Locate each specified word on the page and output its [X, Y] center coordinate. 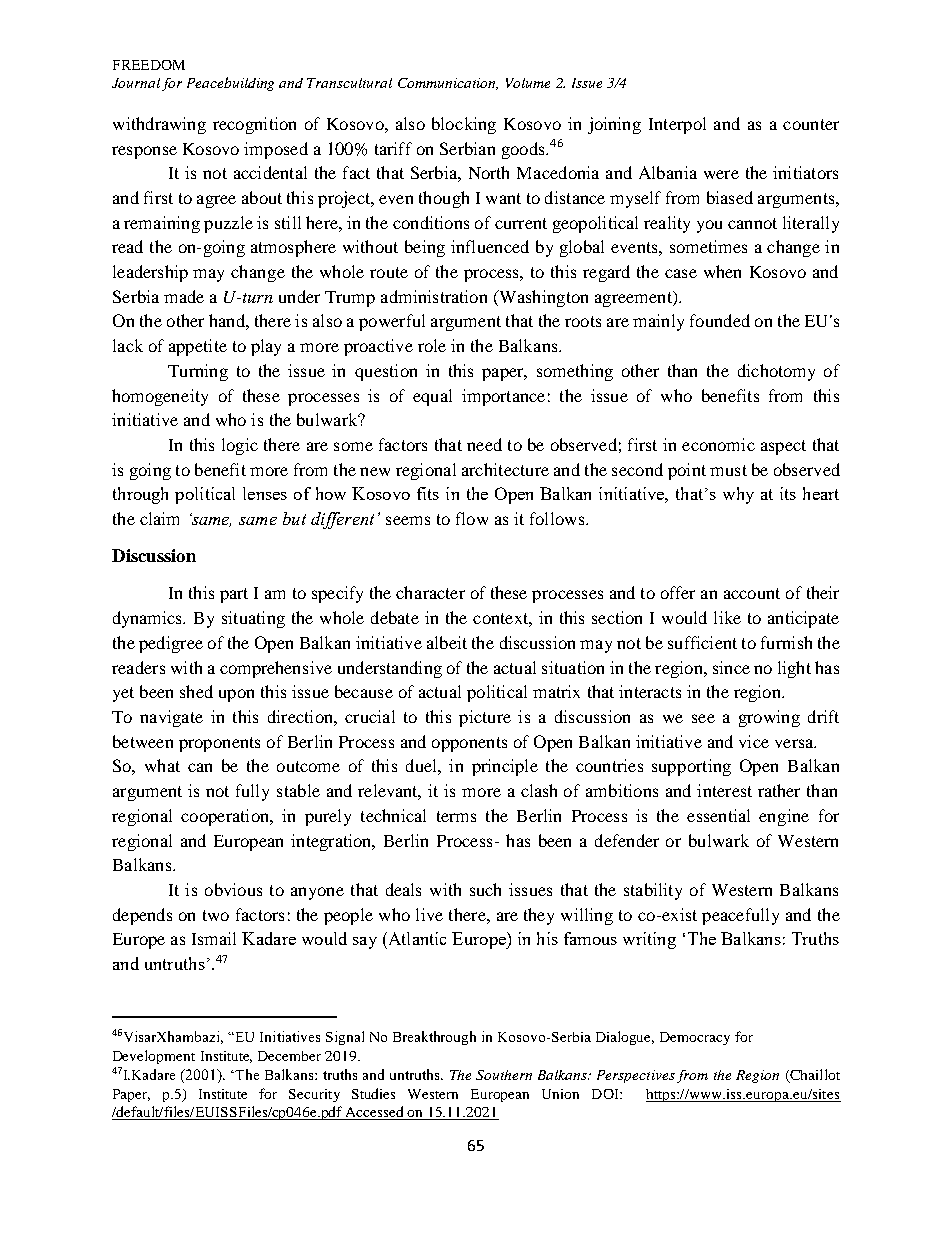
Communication [448, 84]
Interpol [677, 125]
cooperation [226, 817]
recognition [254, 125]
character [430, 592]
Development [154, 1057]
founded [720, 320]
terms [456, 816]
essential [718, 815]
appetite [198, 347]
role [432, 345]
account [752, 593]
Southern [504, 1075]
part [234, 595]
